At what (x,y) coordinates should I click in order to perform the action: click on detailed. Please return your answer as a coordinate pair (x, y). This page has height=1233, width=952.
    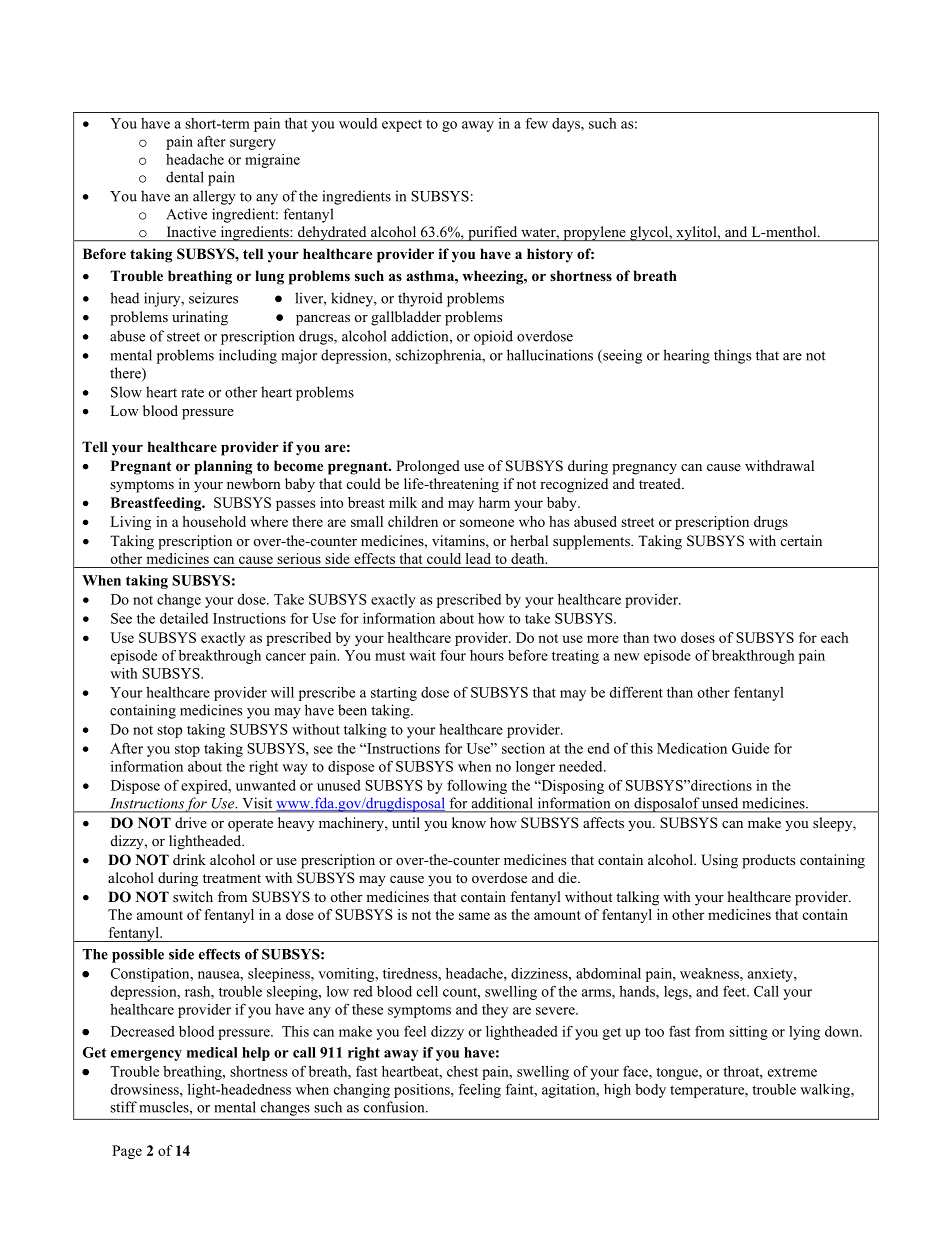
    Looking at the image, I should click on (184, 618).
